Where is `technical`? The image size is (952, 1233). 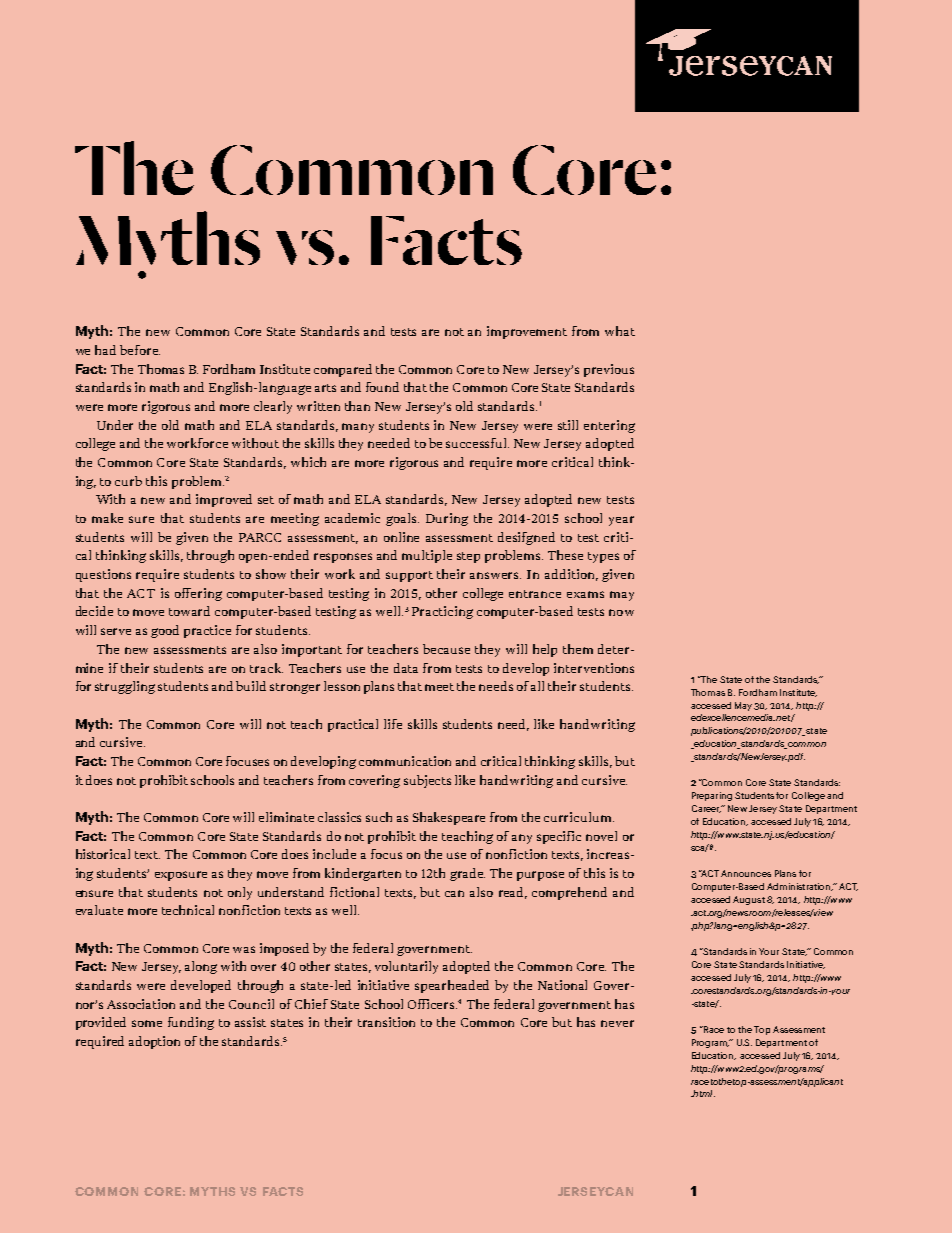
technical is located at coordinates (188, 910).
